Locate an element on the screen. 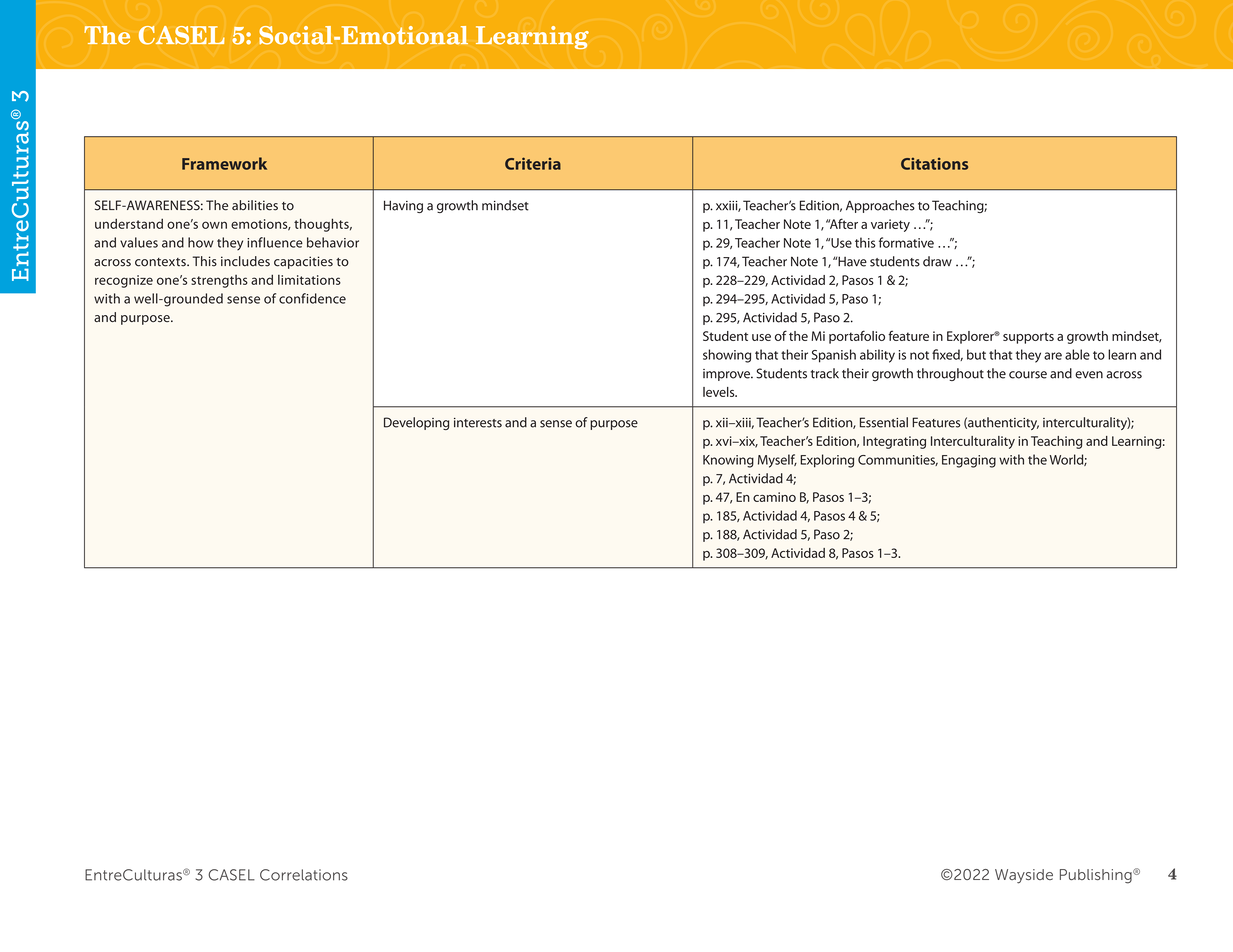 Image resolution: width=1233 pixels, height=952 pixels. Wayside is located at coordinates (1024, 876).
